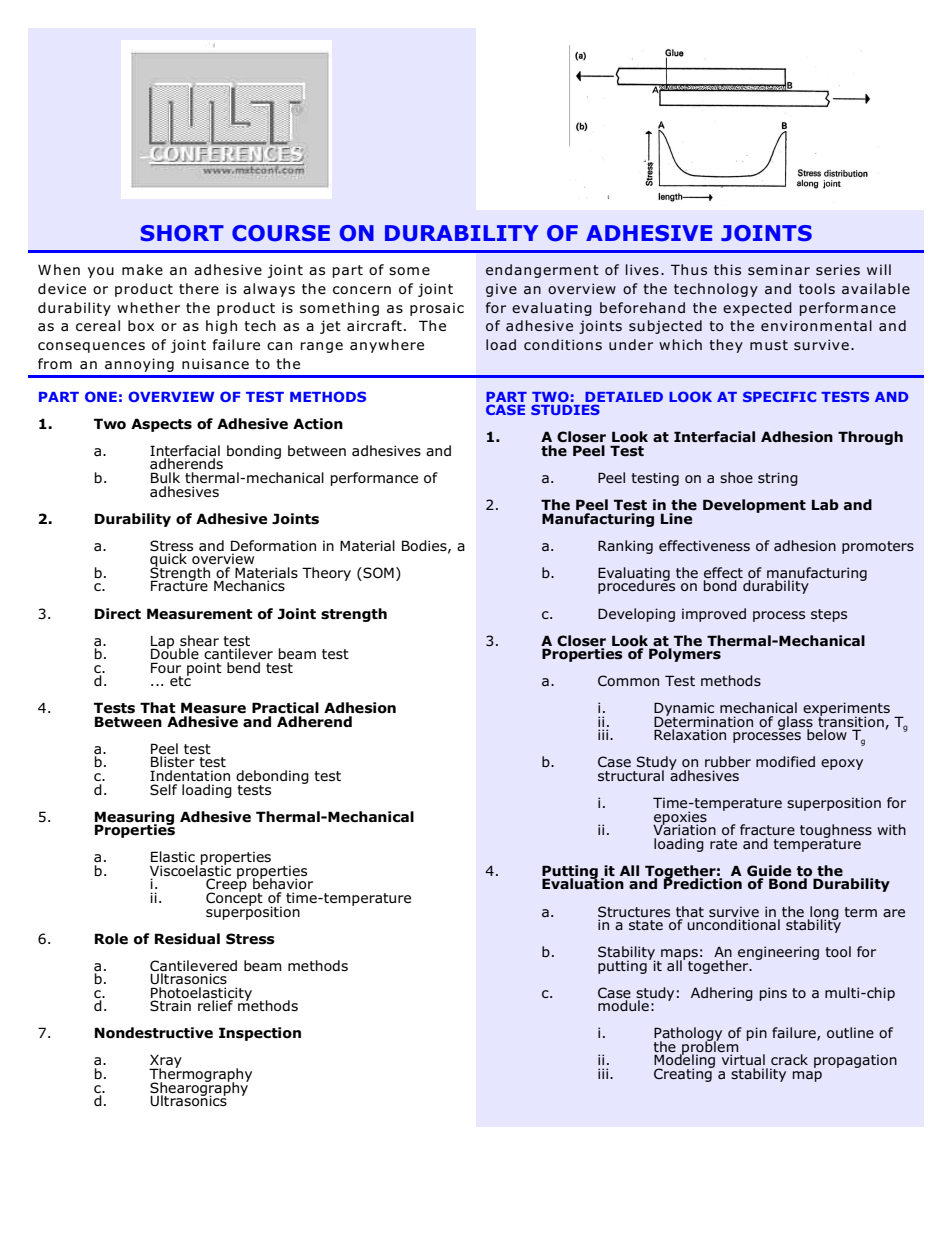 Image resolution: width=952 pixels, height=1233 pixels. What do you see at coordinates (154, 1033) in the screenshot?
I see `Nondestructive` at bounding box center [154, 1033].
